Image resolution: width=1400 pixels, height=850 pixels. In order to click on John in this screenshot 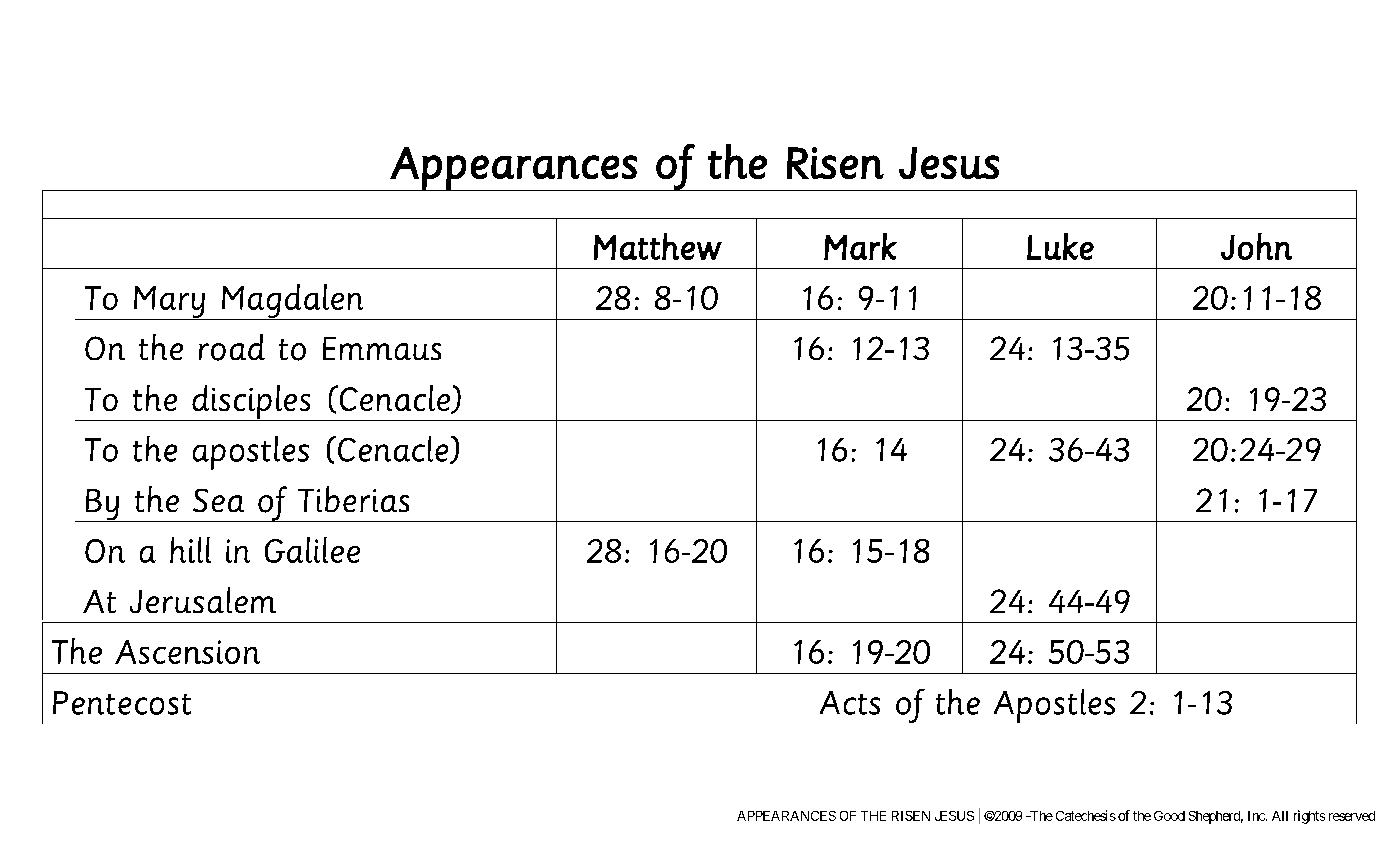, I will do `click(1256, 246)`.
